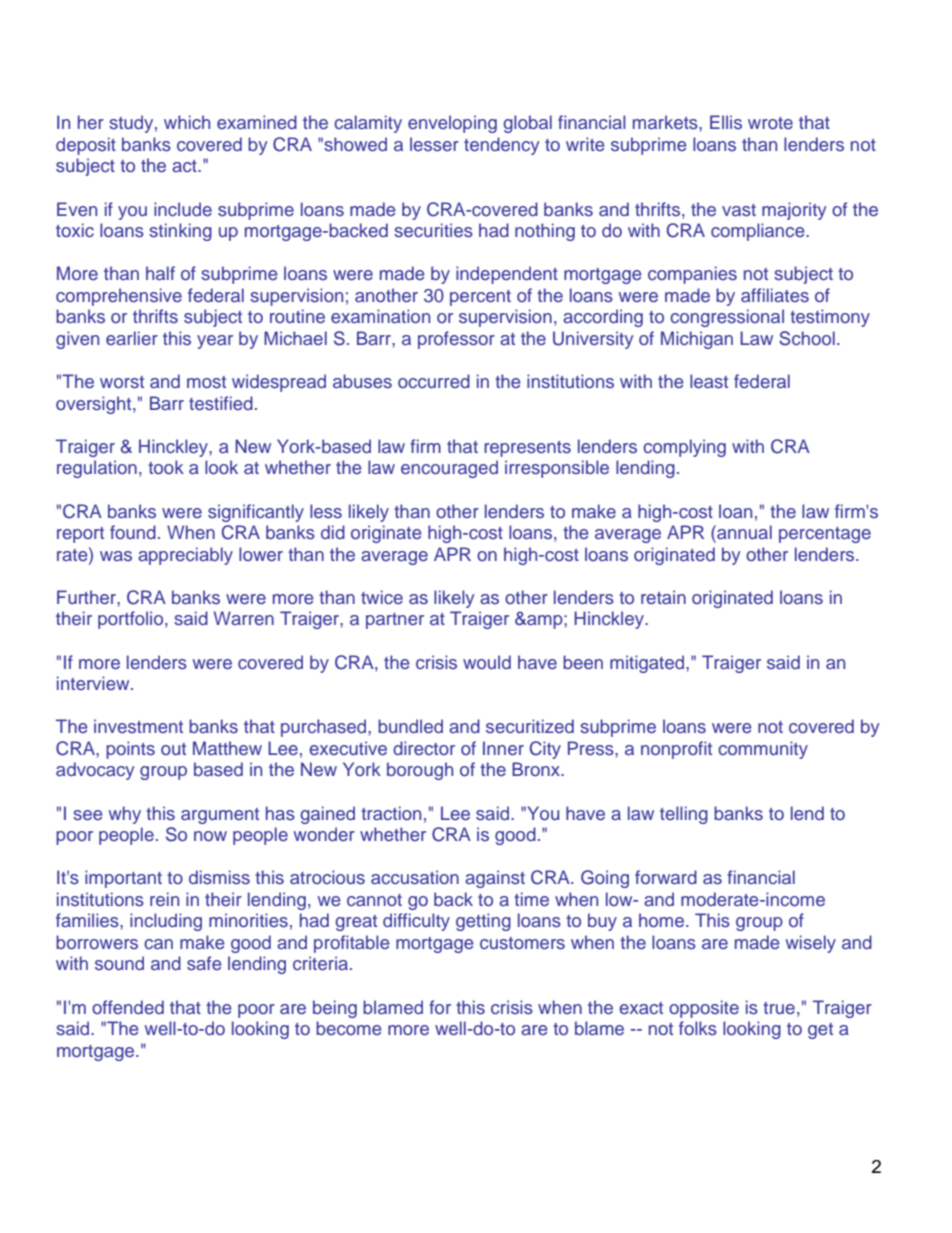 The image size is (952, 1233). What do you see at coordinates (449, 469) in the page?
I see `encouraged` at bounding box center [449, 469].
